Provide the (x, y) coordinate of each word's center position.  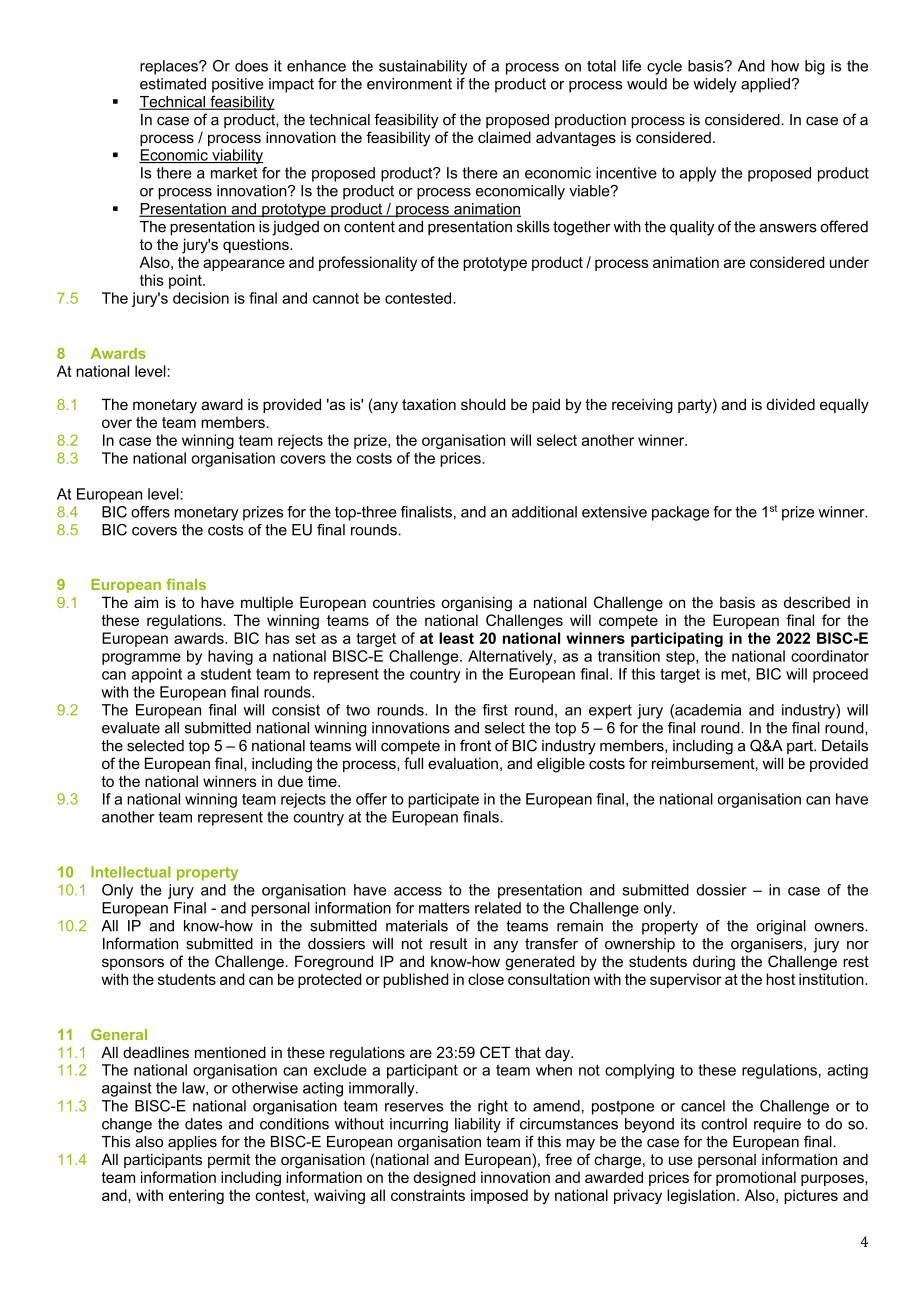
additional (544, 512)
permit (229, 1160)
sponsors (133, 964)
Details (845, 746)
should (483, 404)
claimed (504, 137)
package (680, 513)
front (475, 745)
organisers (768, 945)
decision (201, 298)
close (486, 979)
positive (238, 85)
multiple (267, 603)
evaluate (131, 728)
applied (765, 85)
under (849, 262)
